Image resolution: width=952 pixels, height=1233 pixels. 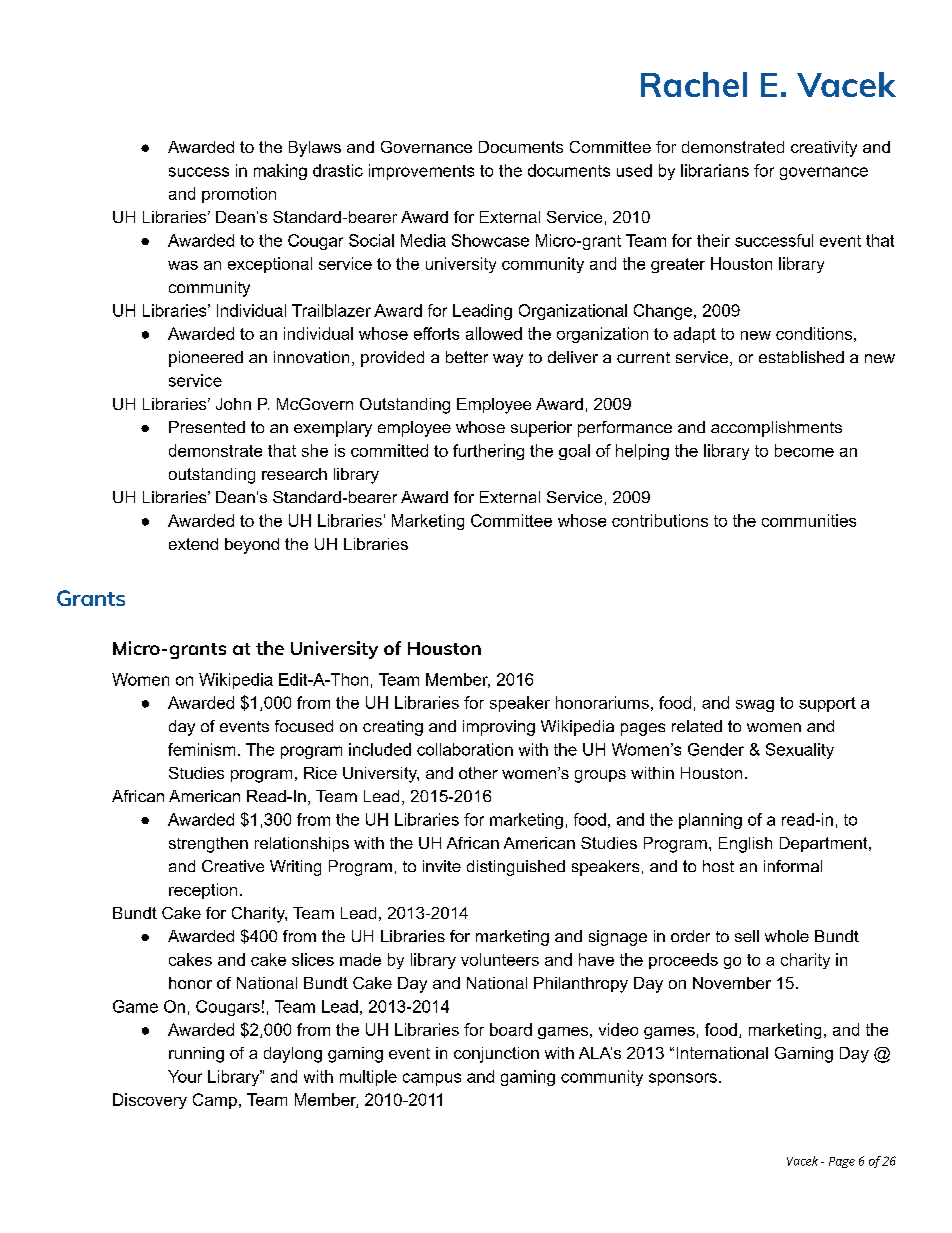 I want to click on improvements, so click(x=421, y=172).
